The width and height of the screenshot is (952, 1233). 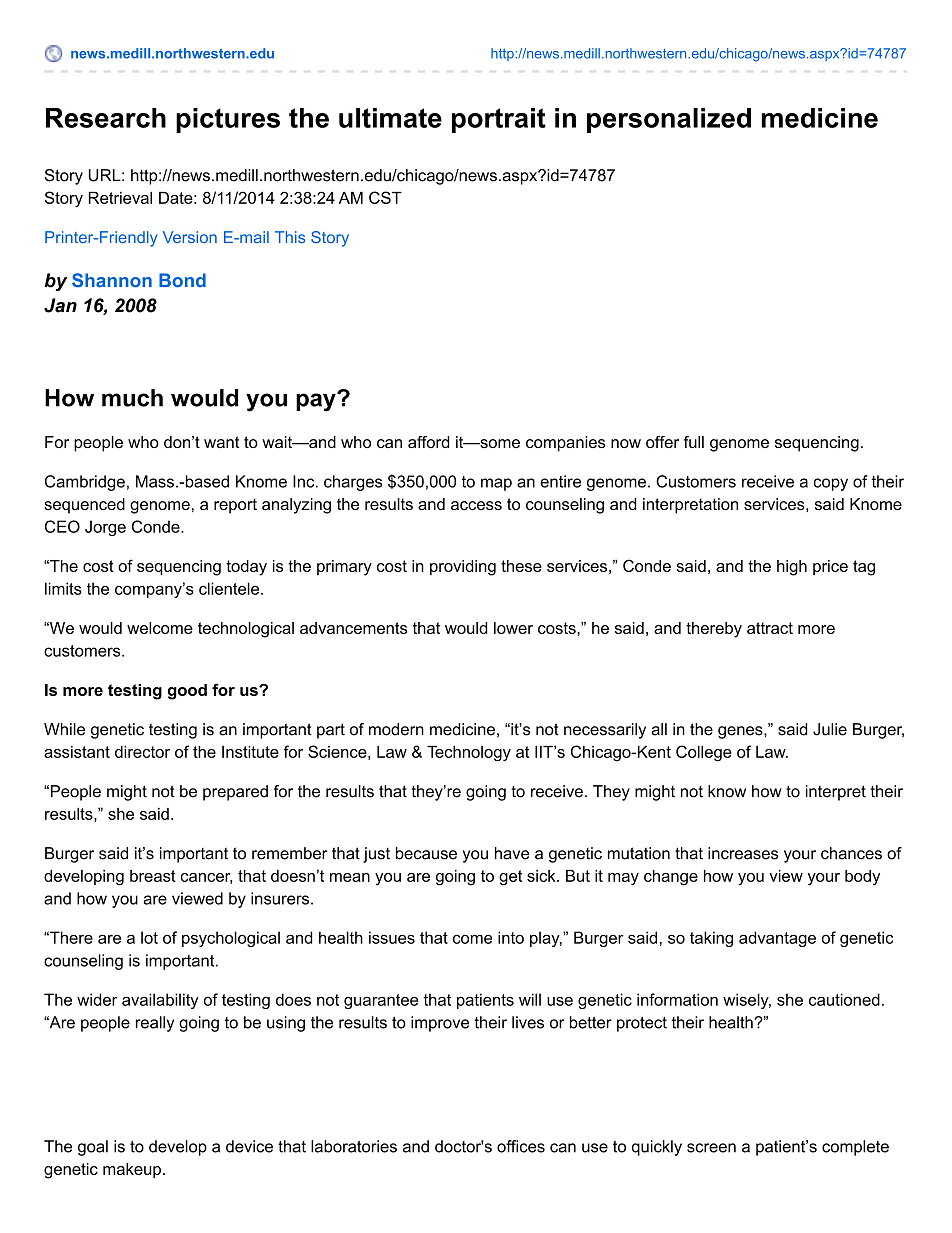 I want to click on offices, so click(x=521, y=1146).
